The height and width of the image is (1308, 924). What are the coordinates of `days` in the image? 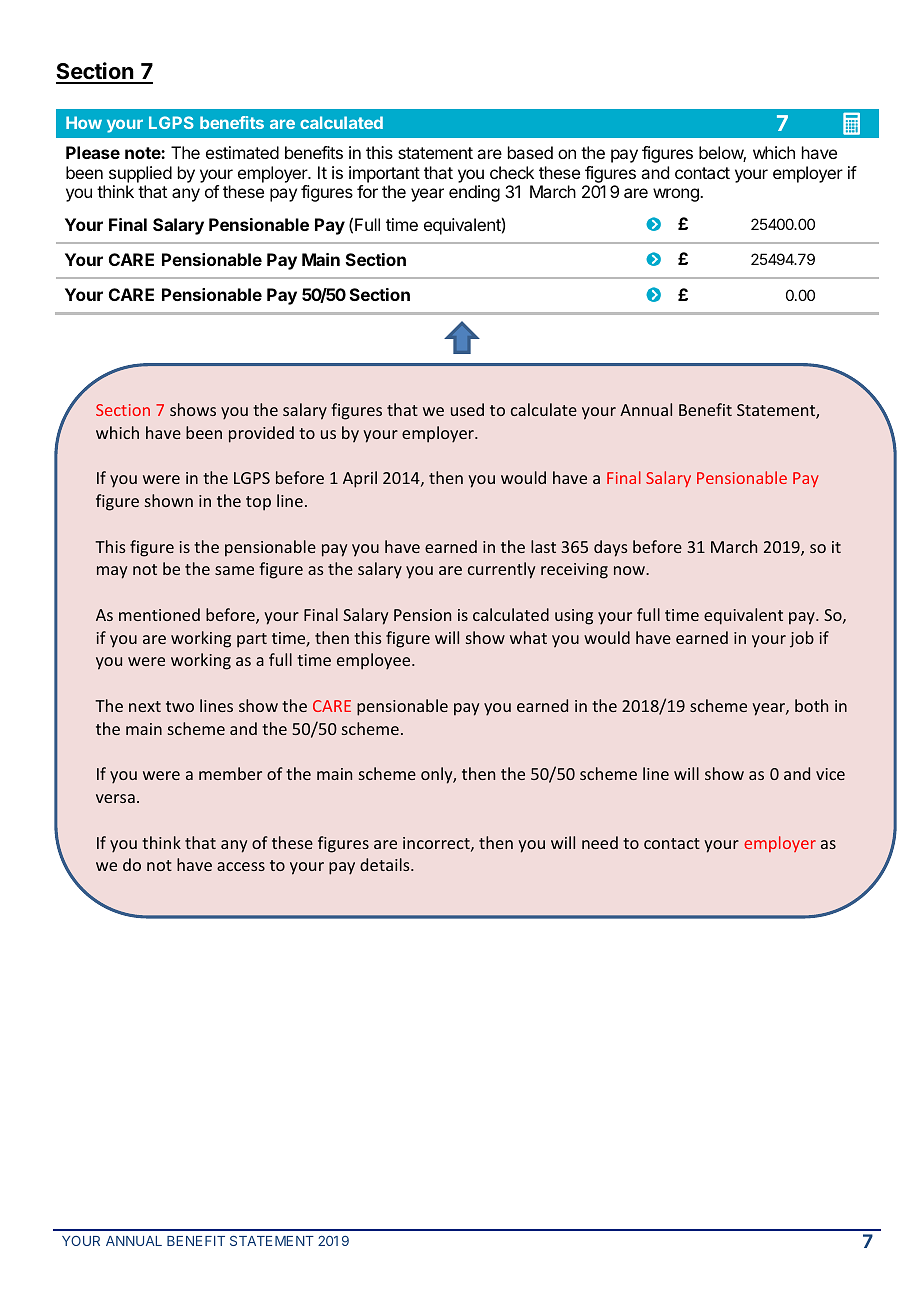 It's located at (611, 548).
